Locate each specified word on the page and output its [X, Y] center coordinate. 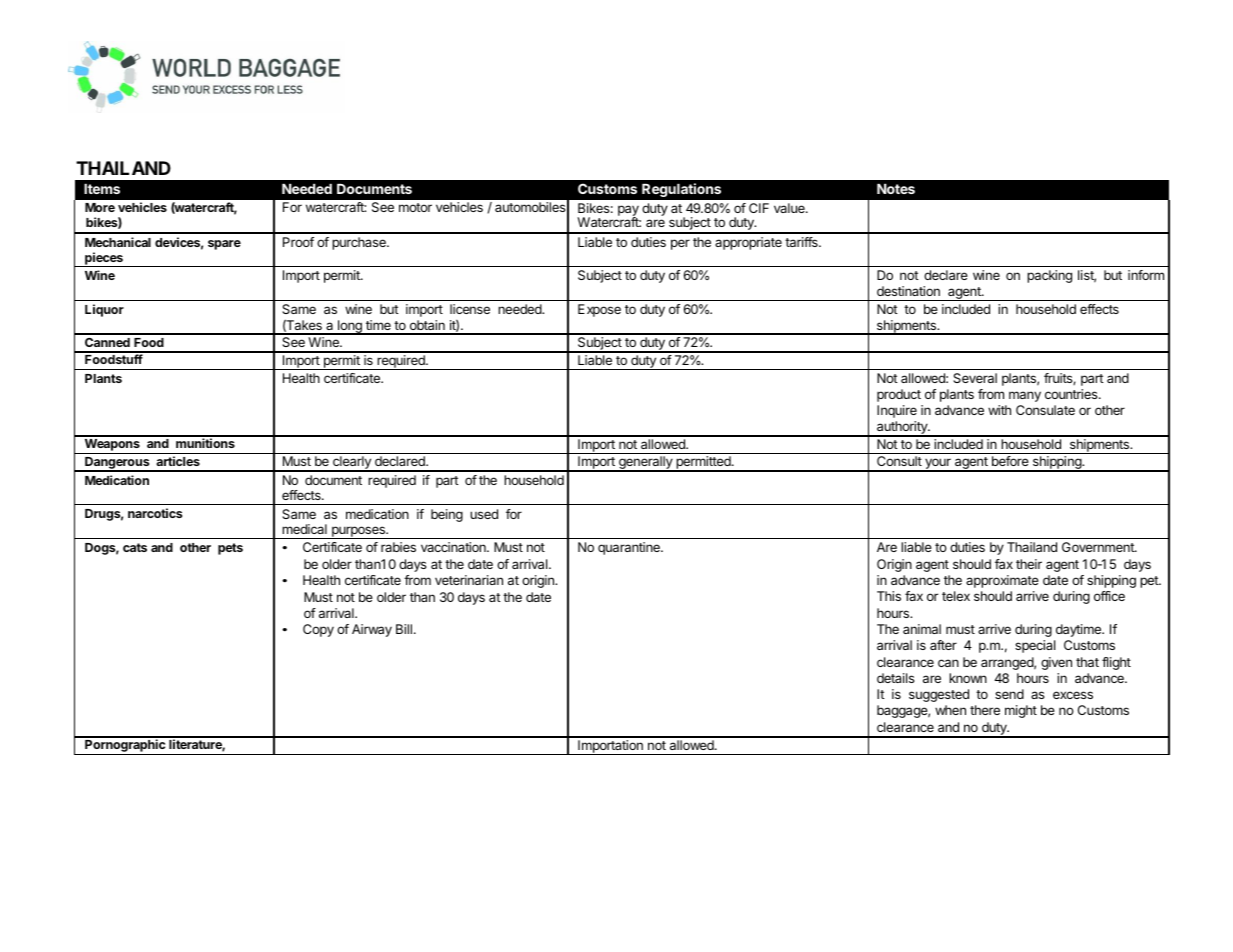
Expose [599, 310]
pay [628, 211]
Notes [896, 189]
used [484, 514]
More [100, 207]
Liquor [104, 310]
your [938, 465]
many [1025, 396]
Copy [318, 630]
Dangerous [117, 464]
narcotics [155, 513]
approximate [1002, 581]
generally [646, 464]
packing [1049, 276]
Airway [372, 630]
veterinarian [469, 580]
